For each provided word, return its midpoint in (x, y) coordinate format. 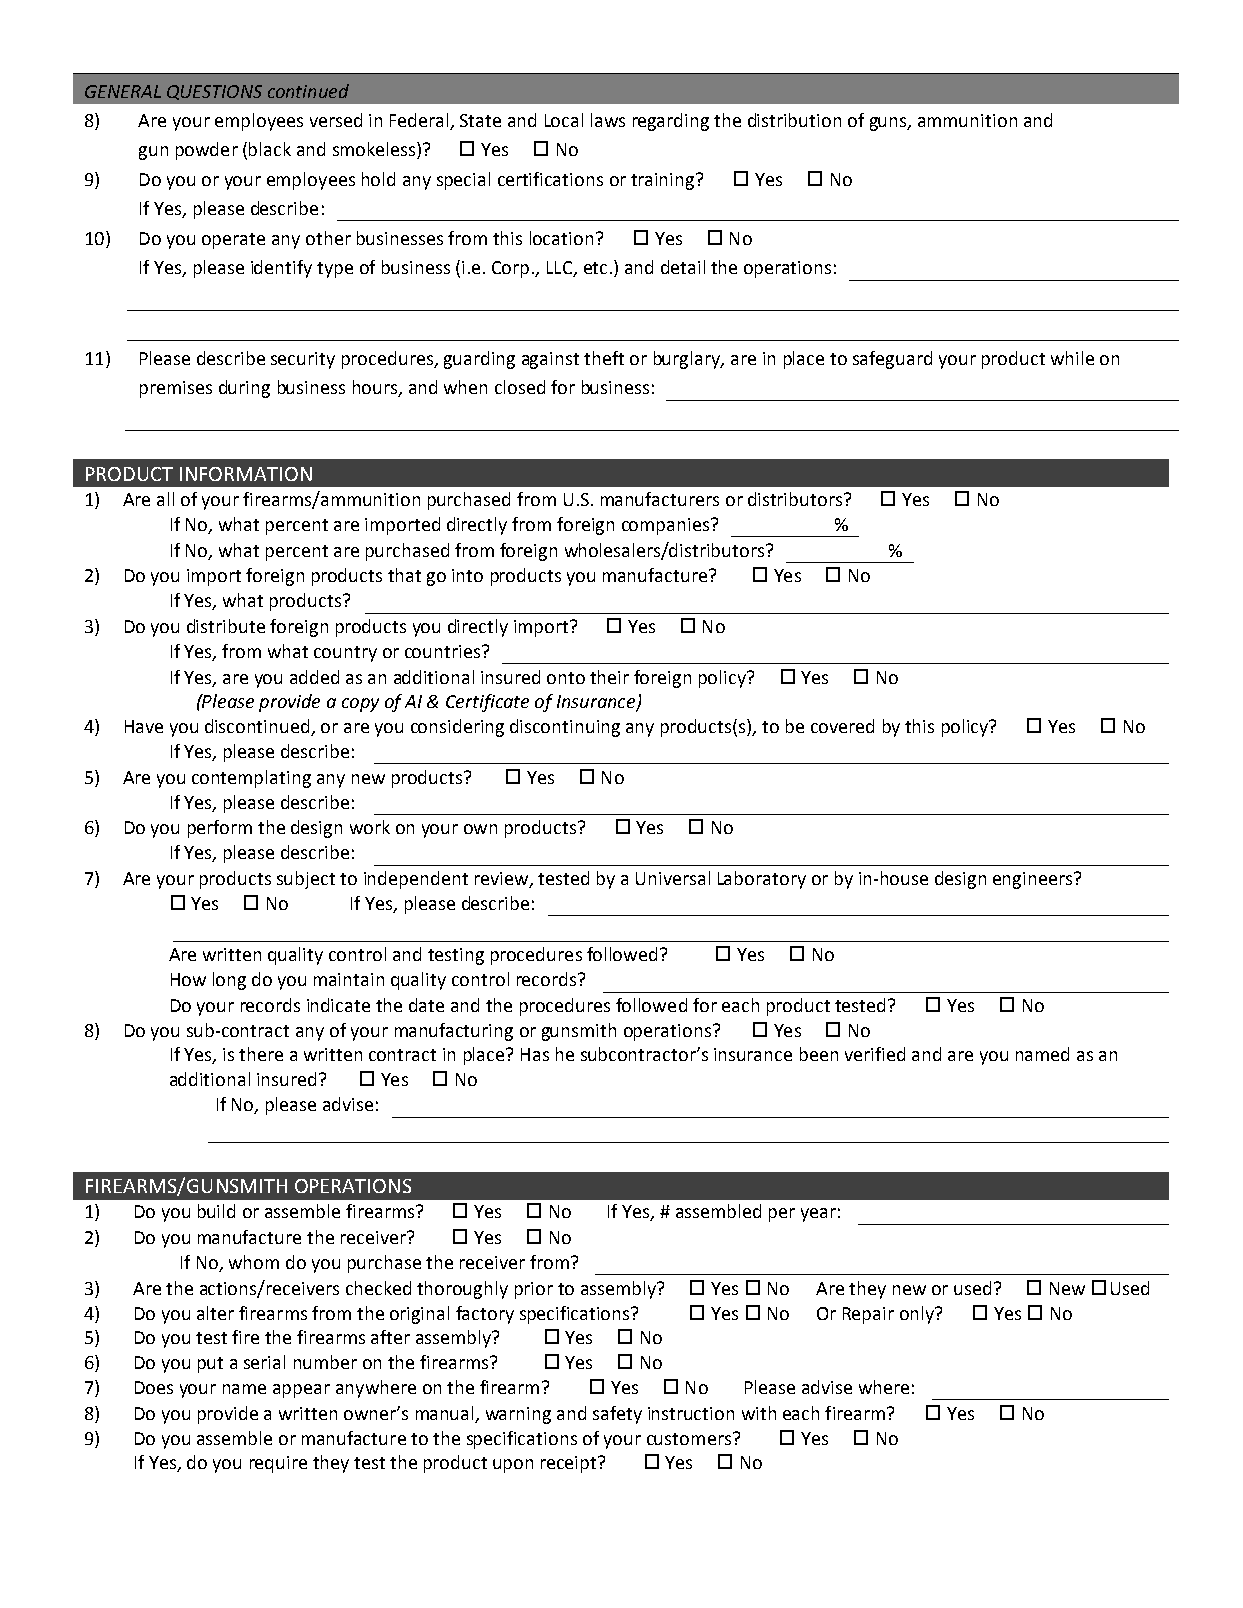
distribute (226, 626)
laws (608, 120)
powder (207, 151)
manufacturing (454, 1032)
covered (842, 726)
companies (667, 526)
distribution (794, 120)
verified (875, 1054)
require (278, 1464)
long (229, 981)
